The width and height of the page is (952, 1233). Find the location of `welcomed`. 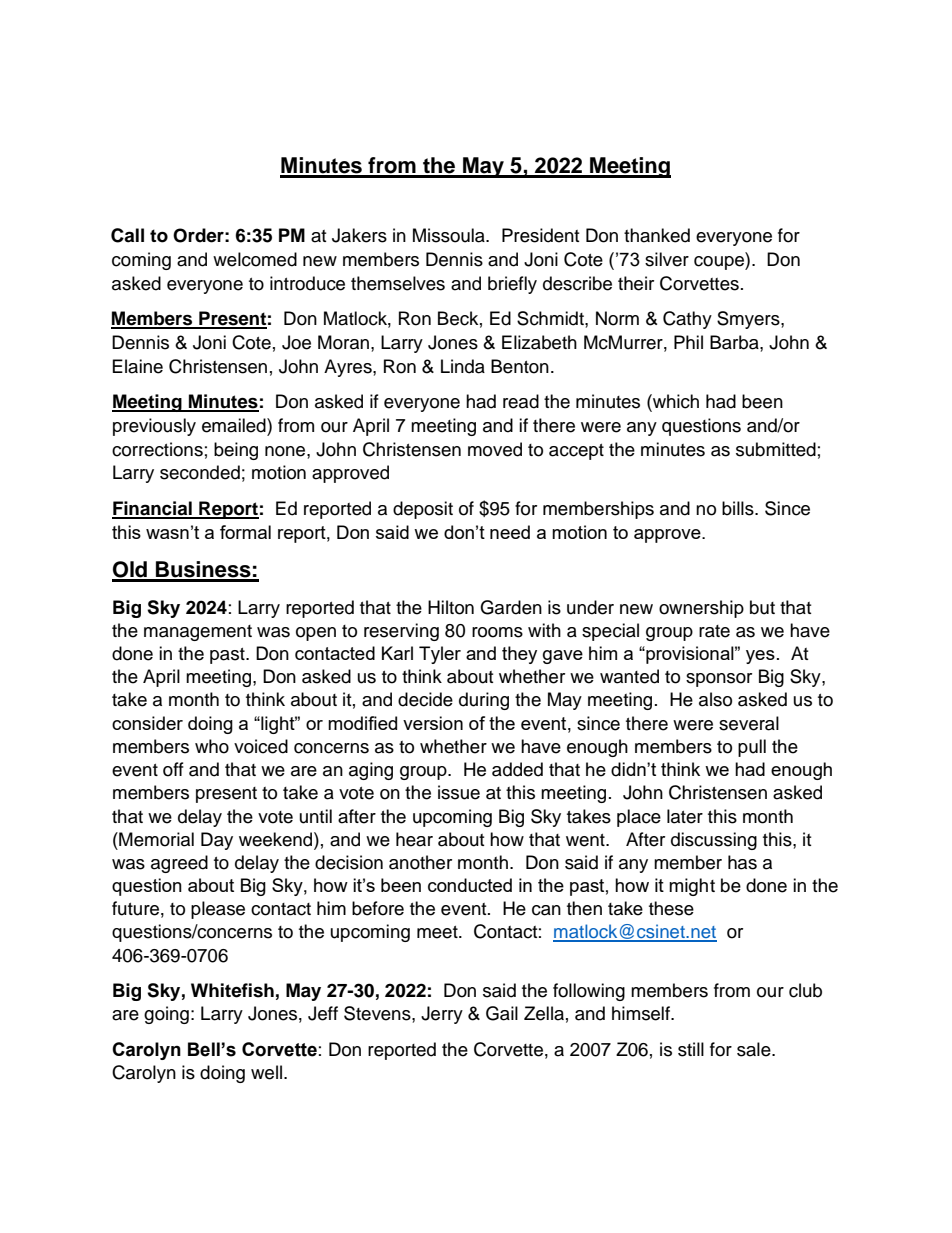

welcomed is located at coordinates (255, 259).
